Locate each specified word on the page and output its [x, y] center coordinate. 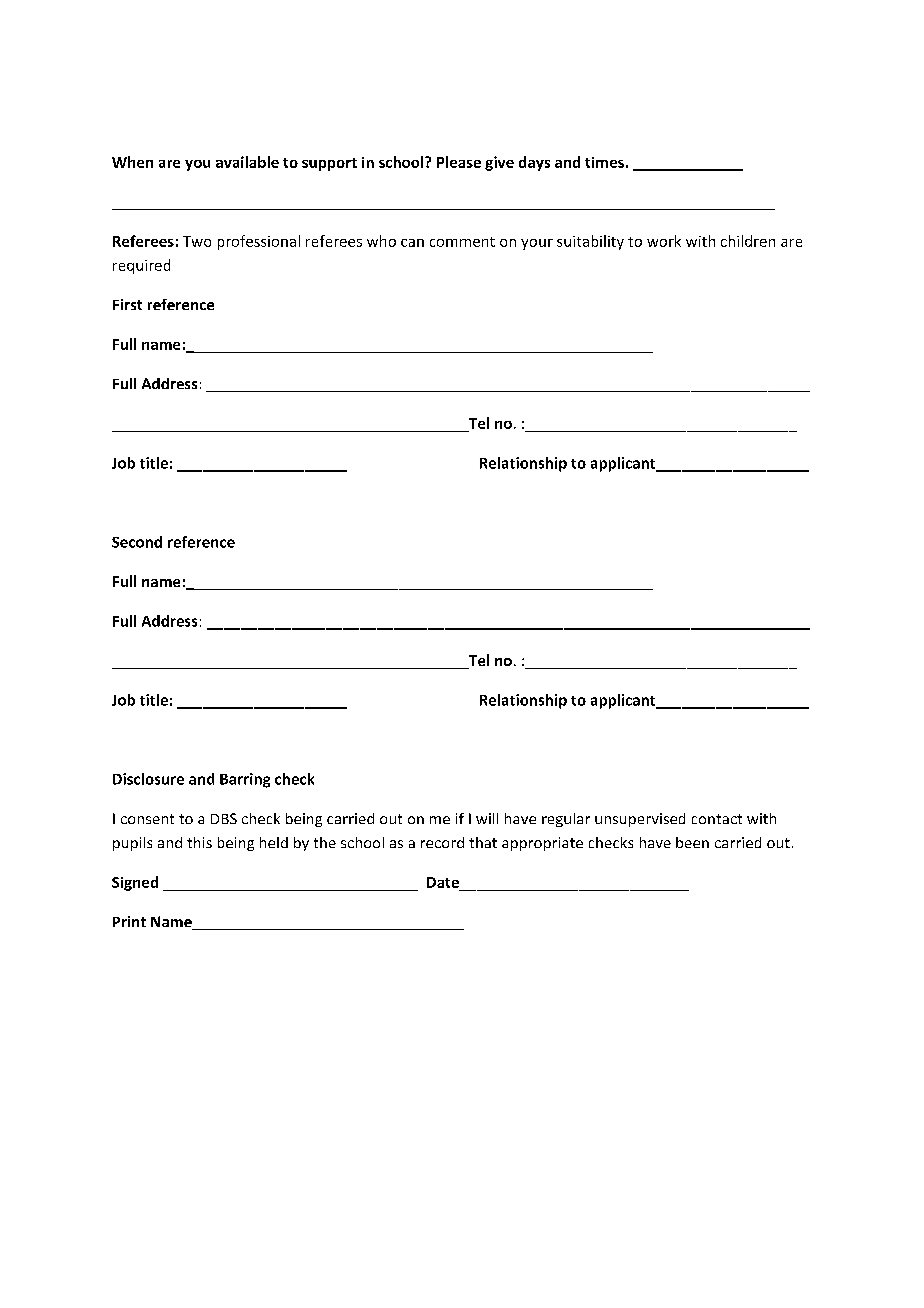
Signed [135, 883]
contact [717, 819]
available [247, 162]
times [604, 162]
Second [137, 542]
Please [459, 162]
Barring [245, 780]
